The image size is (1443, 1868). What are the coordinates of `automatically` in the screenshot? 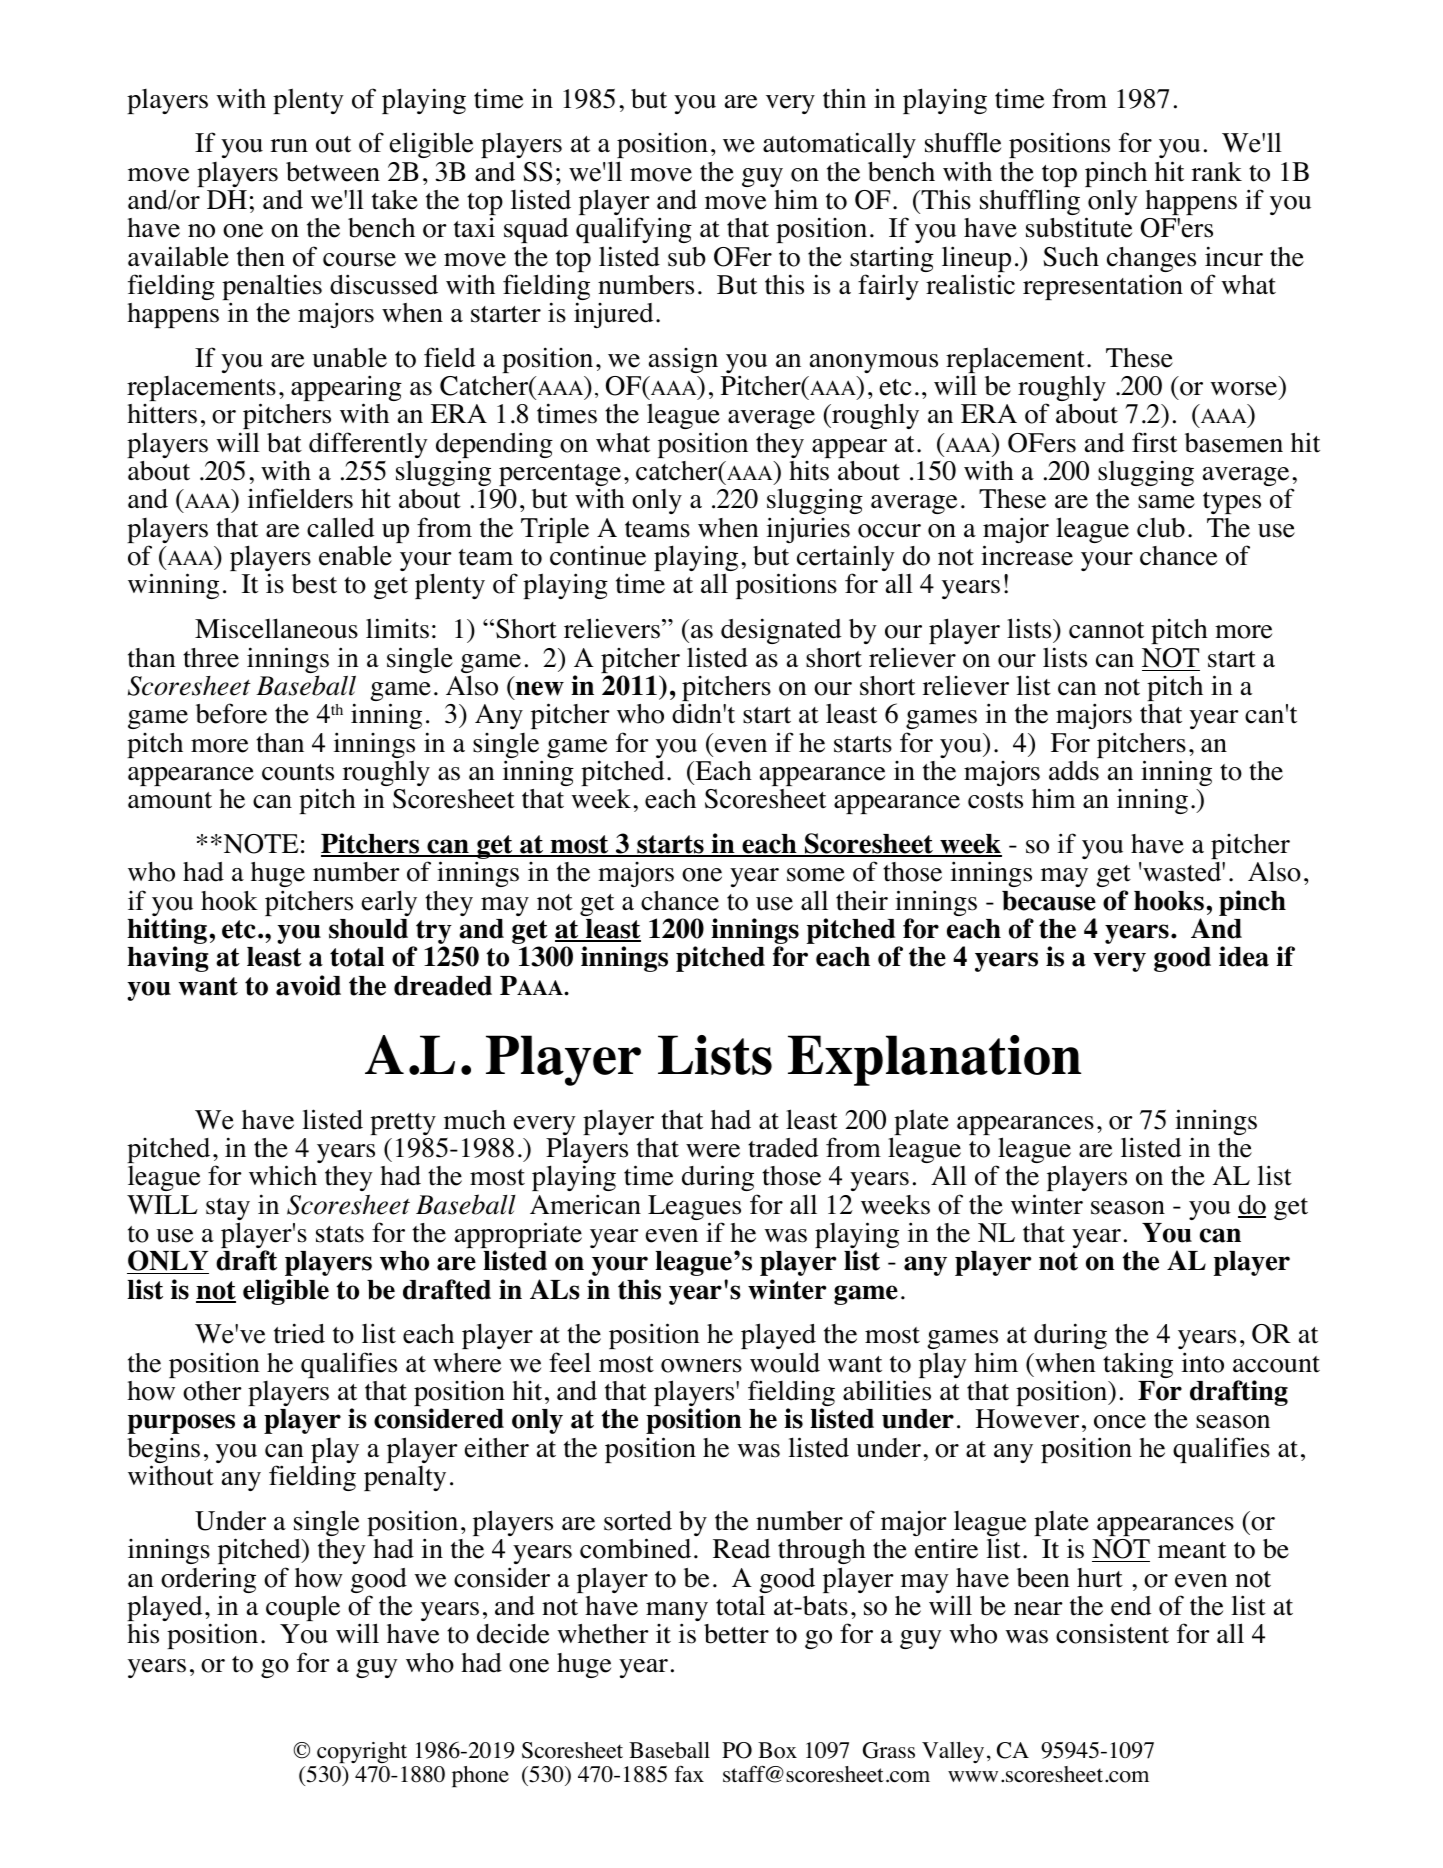 It's located at (839, 145).
